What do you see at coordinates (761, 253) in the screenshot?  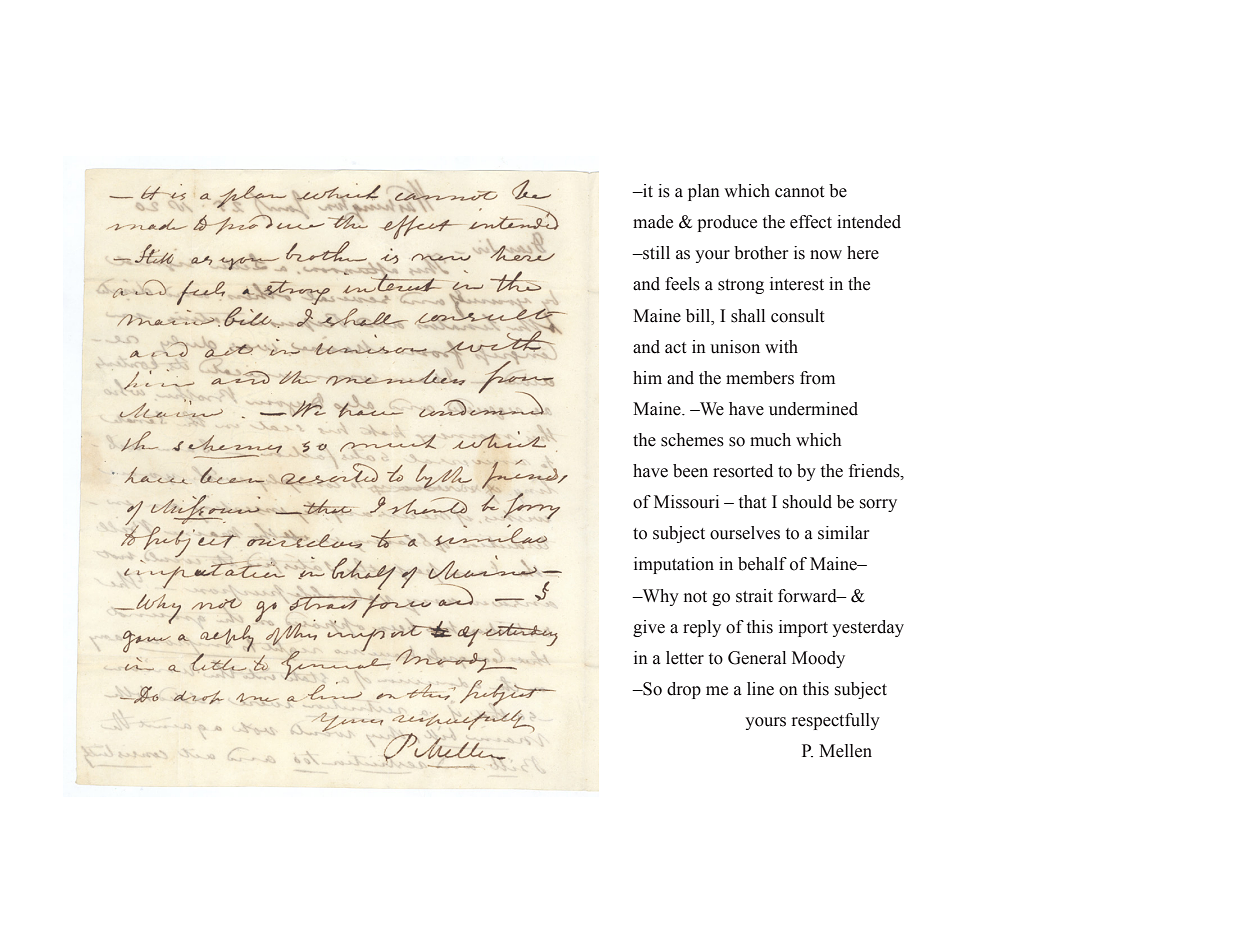 I see `brother` at bounding box center [761, 253].
